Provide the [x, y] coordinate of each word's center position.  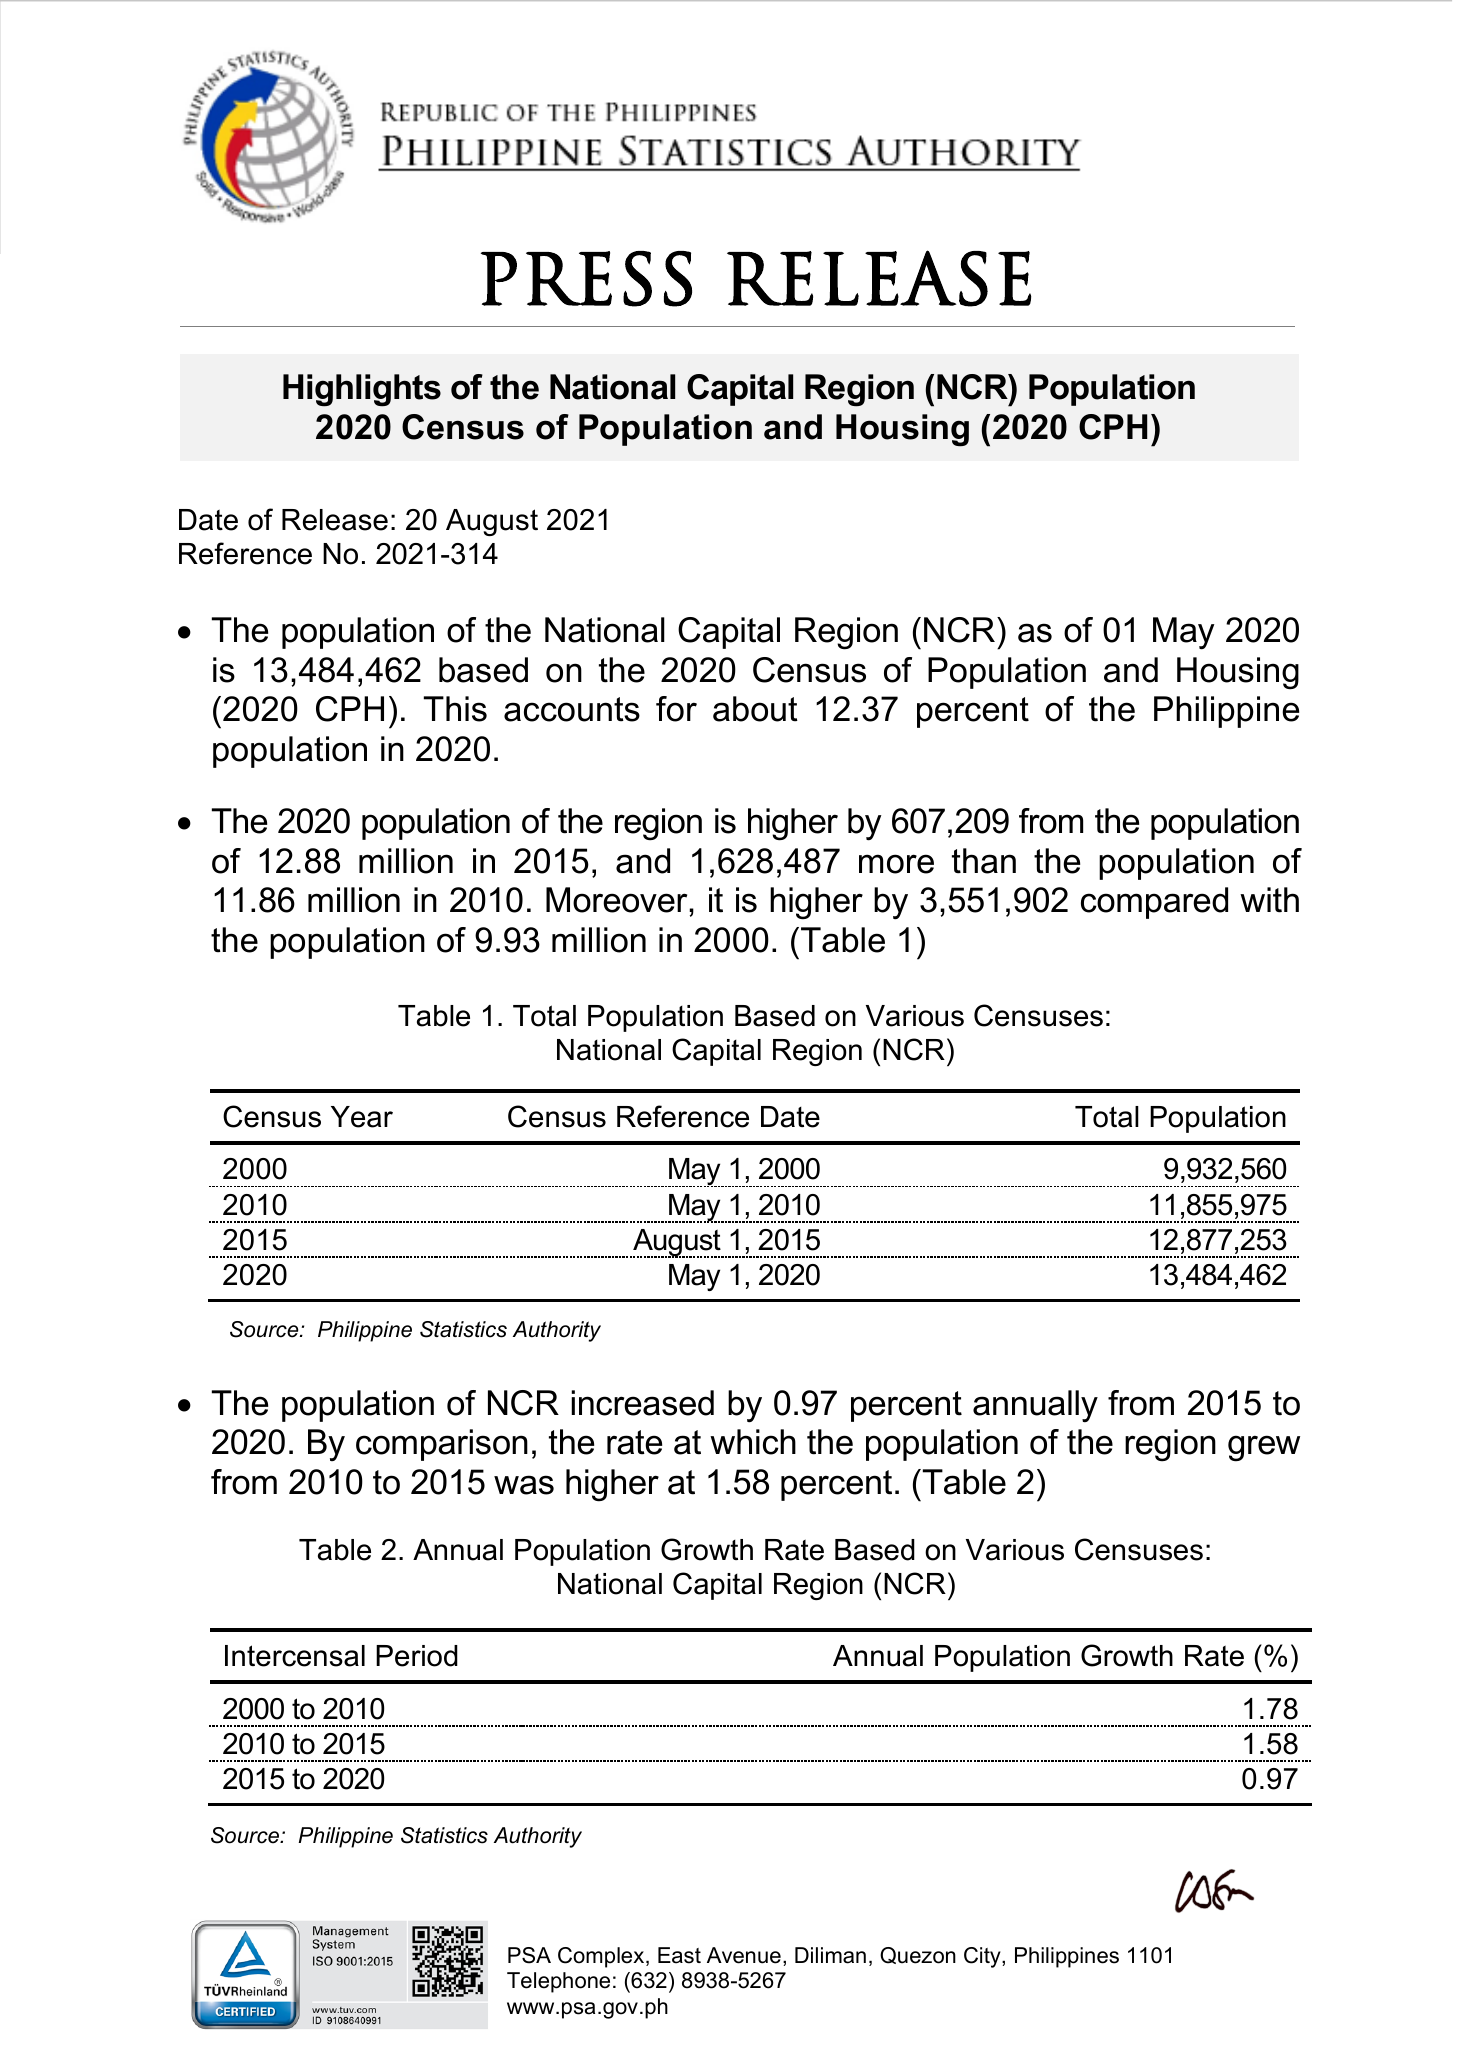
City [983, 1957]
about [755, 709]
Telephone [558, 1982]
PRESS [586, 279]
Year [362, 1117]
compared [1154, 903]
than [984, 861]
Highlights [362, 390]
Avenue [744, 1955]
